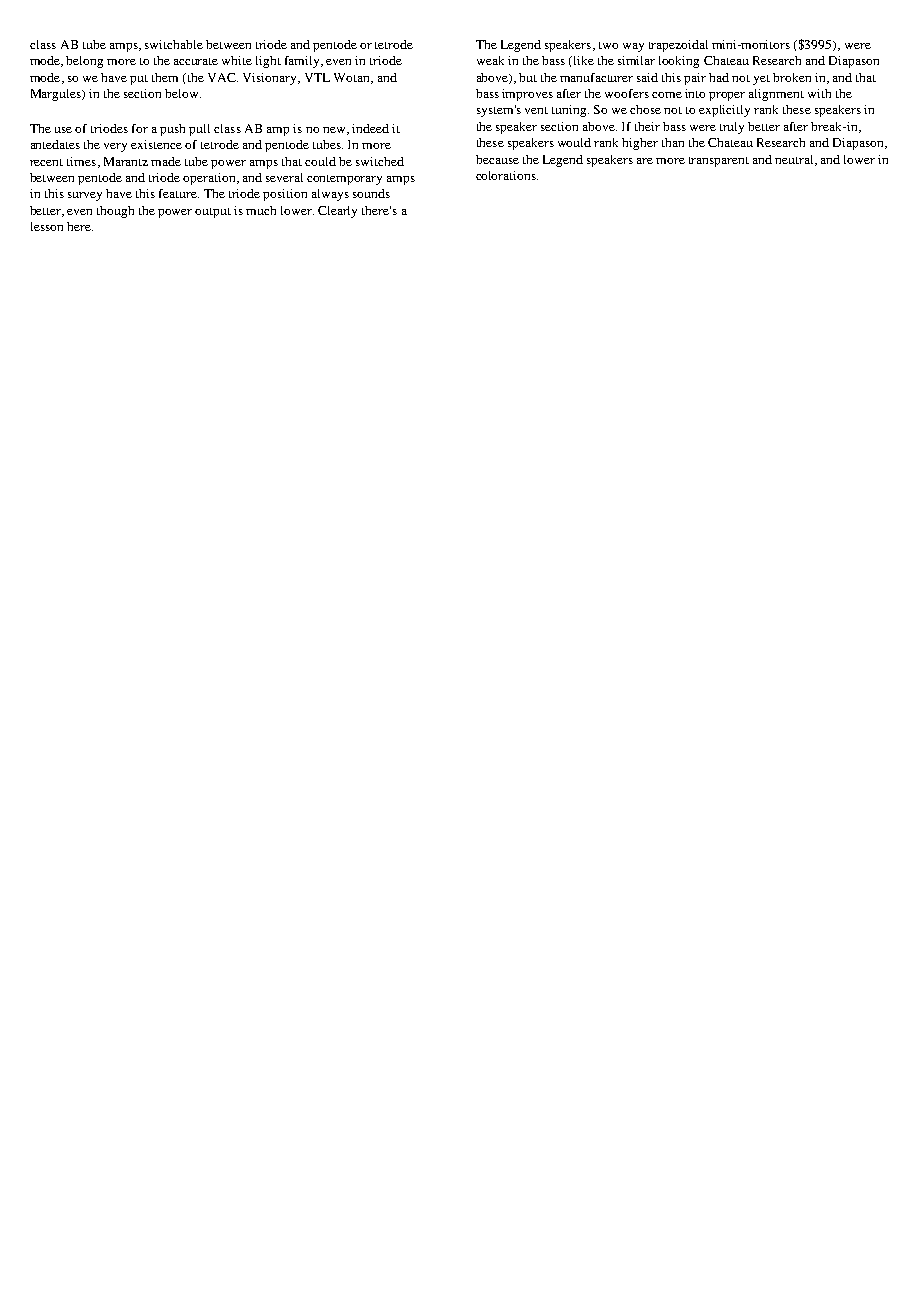 This page has height=1308, width=924. I want to click on truly, so click(732, 128).
